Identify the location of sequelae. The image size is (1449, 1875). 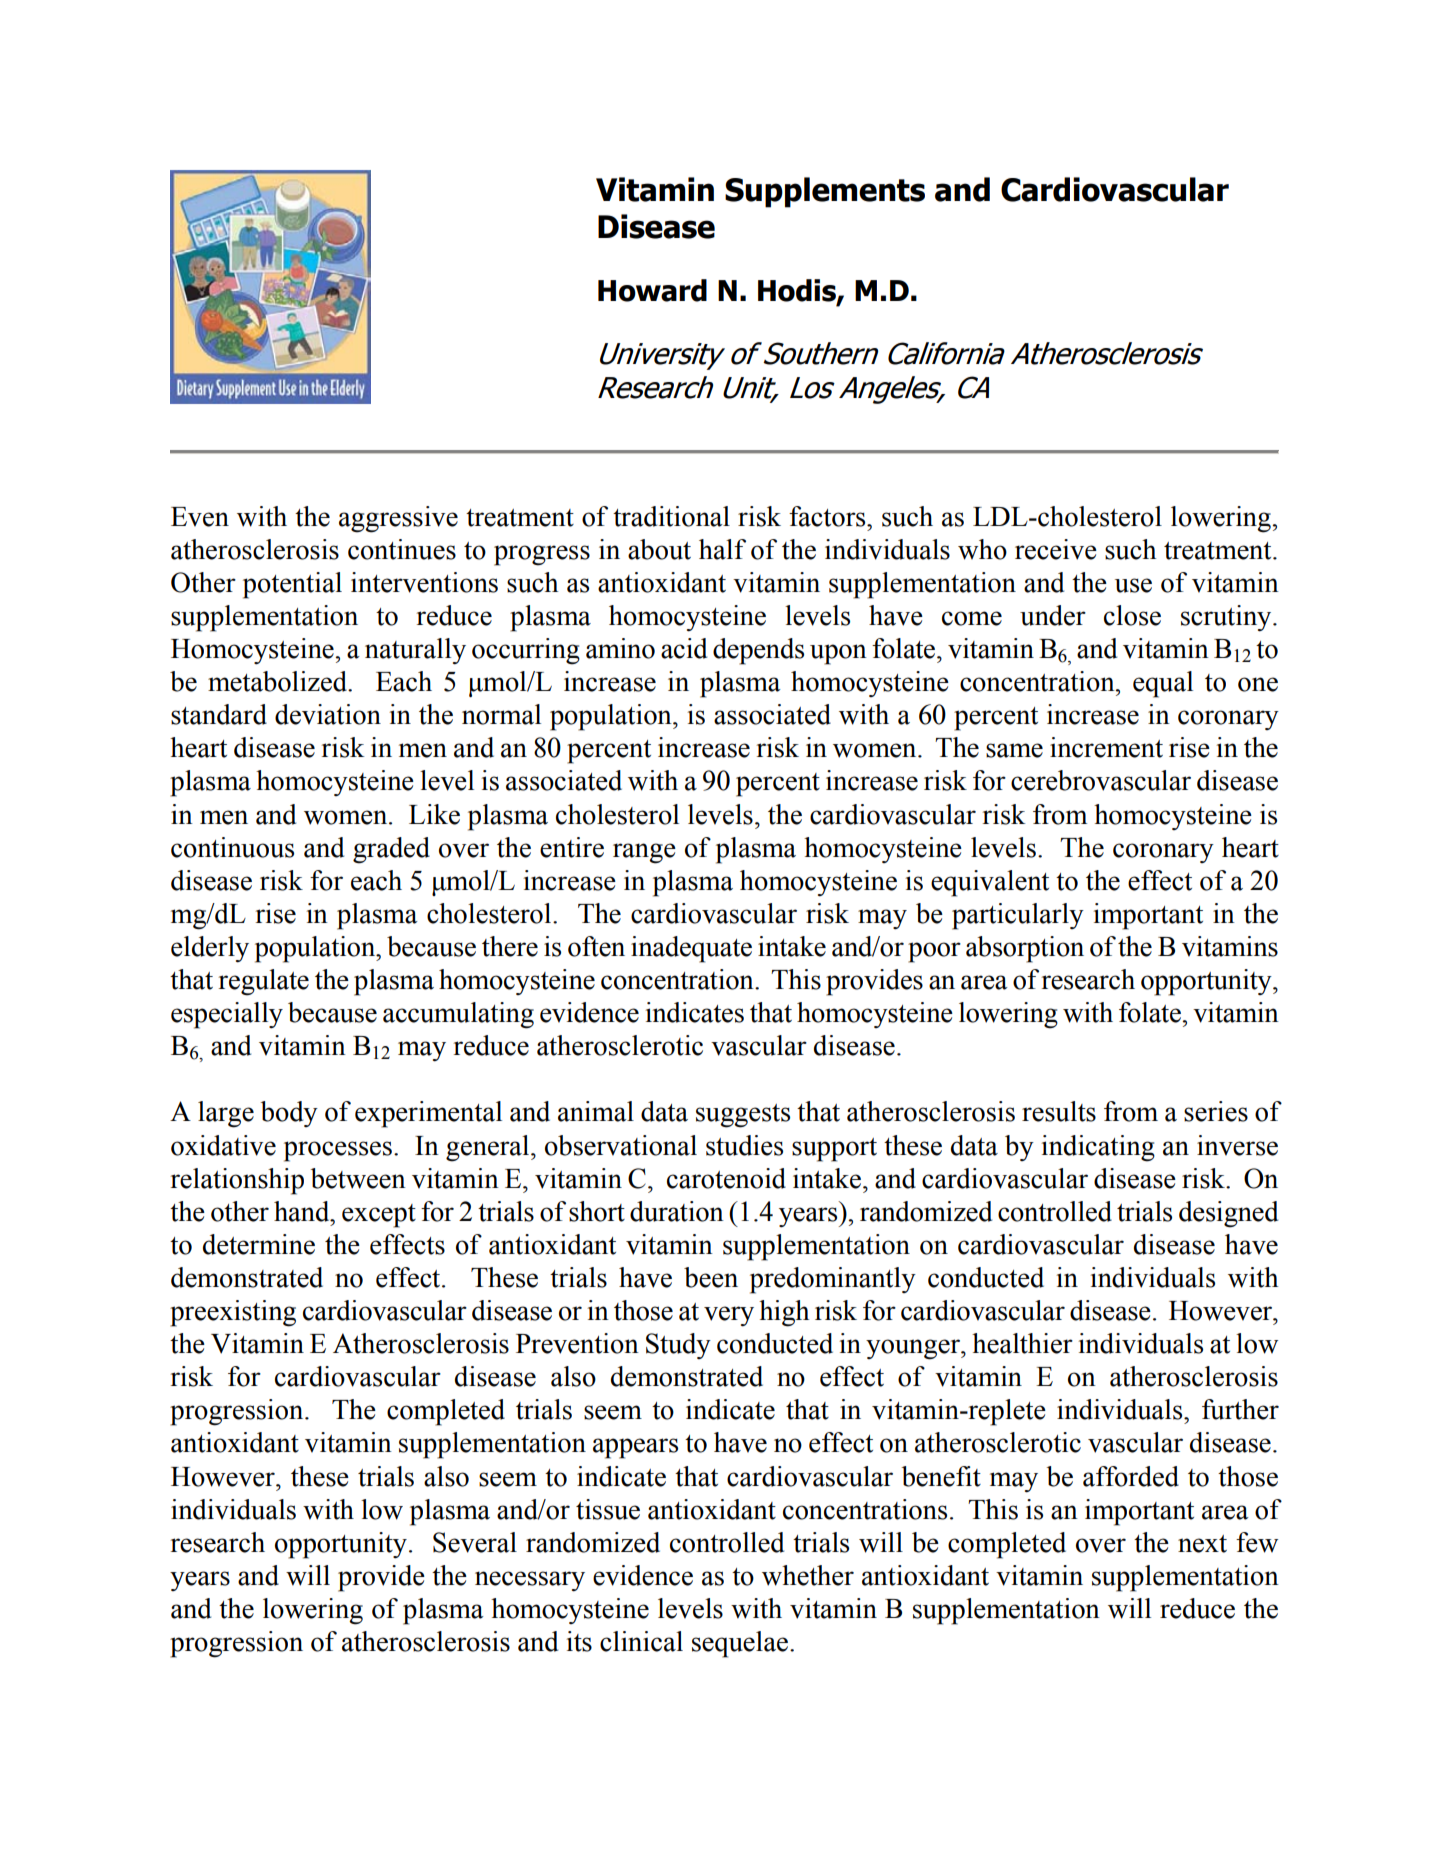
(740, 1644).
